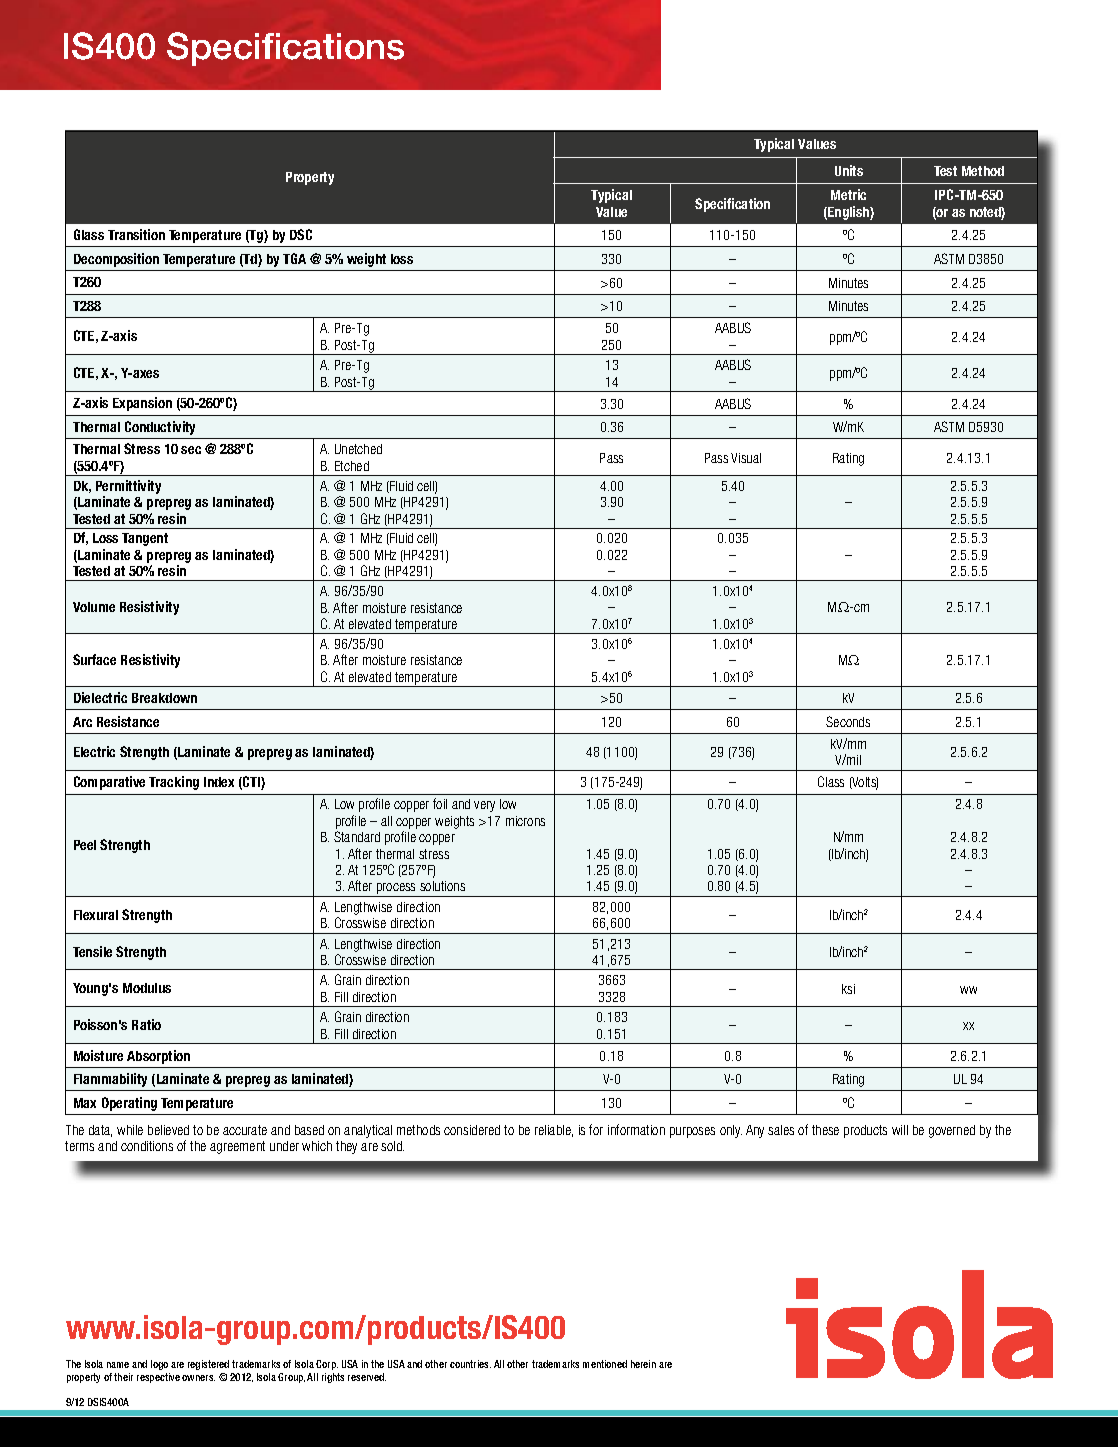 The image size is (1118, 1447). Describe the element at coordinates (147, 988) in the screenshot. I see `Modulus` at that location.
